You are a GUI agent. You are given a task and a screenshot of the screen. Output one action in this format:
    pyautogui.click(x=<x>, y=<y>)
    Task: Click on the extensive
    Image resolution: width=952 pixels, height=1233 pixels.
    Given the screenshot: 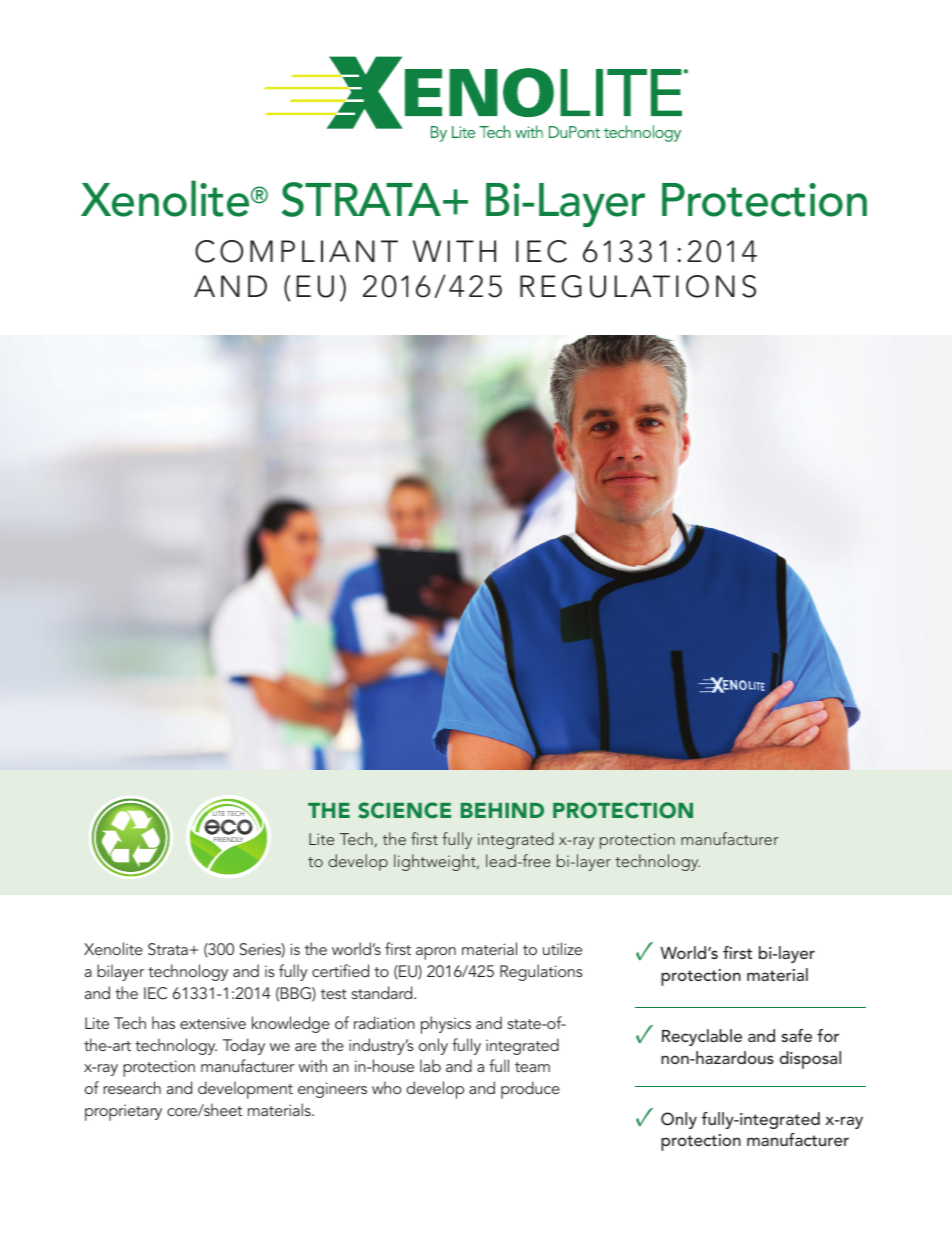 What is the action you would take?
    pyautogui.click(x=213, y=1023)
